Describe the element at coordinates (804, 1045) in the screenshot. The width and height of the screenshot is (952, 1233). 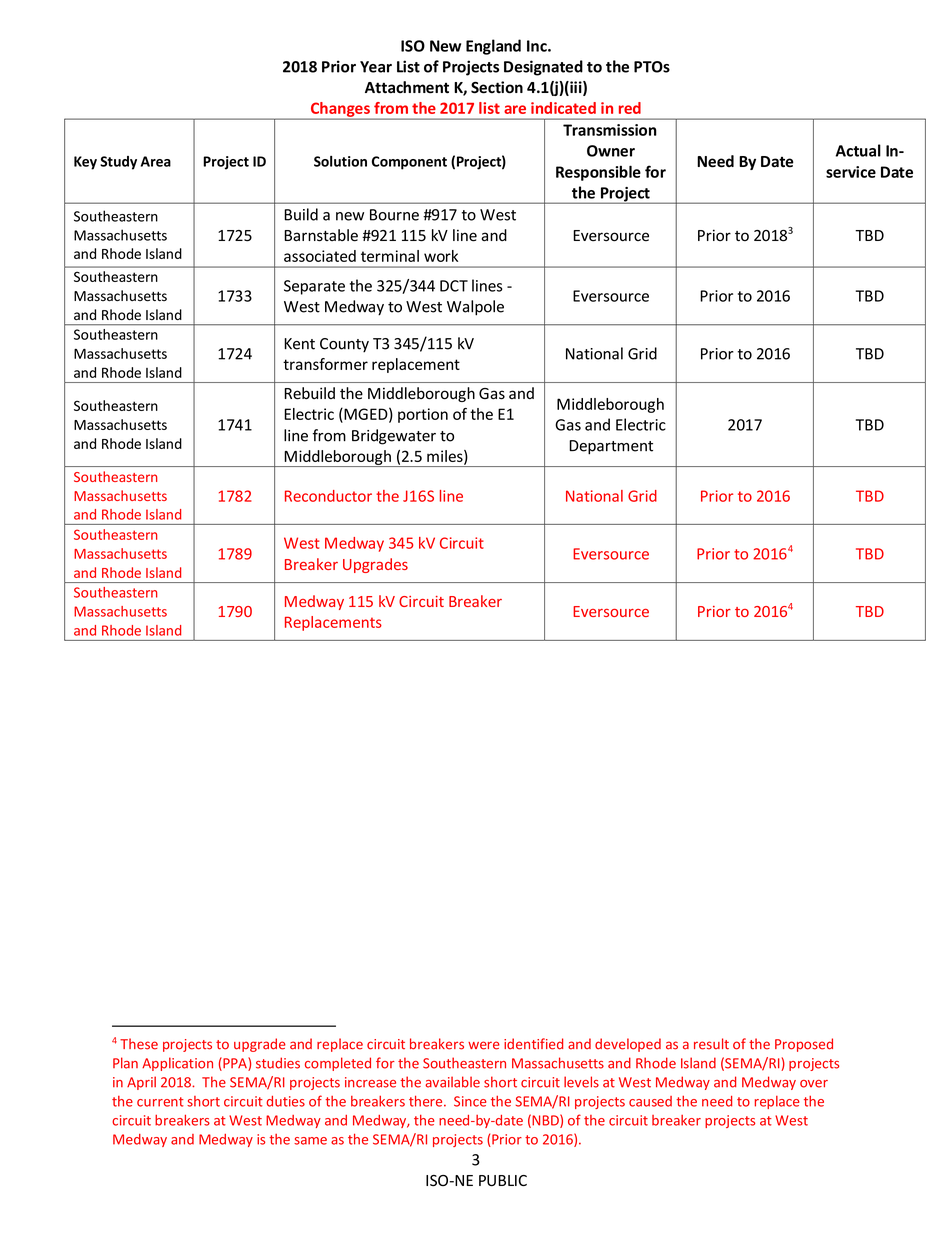
I see `Proposed` at that location.
